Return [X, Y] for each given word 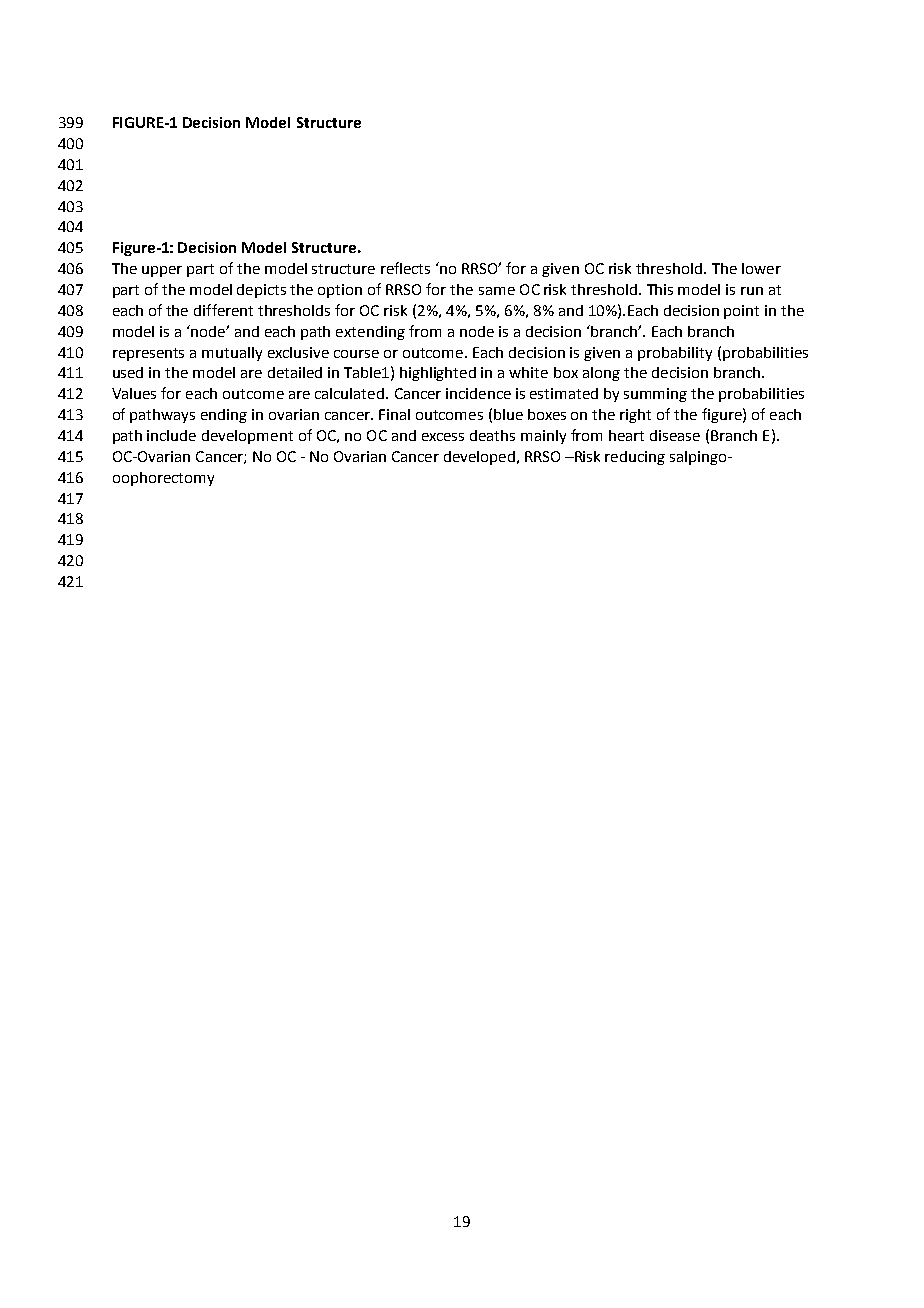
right [635, 416]
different [223, 310]
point [741, 312]
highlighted [438, 374]
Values [134, 393]
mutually [232, 354]
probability [675, 354]
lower [761, 268]
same [497, 291]
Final [394, 414]
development [247, 437]
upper [162, 271]
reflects [405, 268]
